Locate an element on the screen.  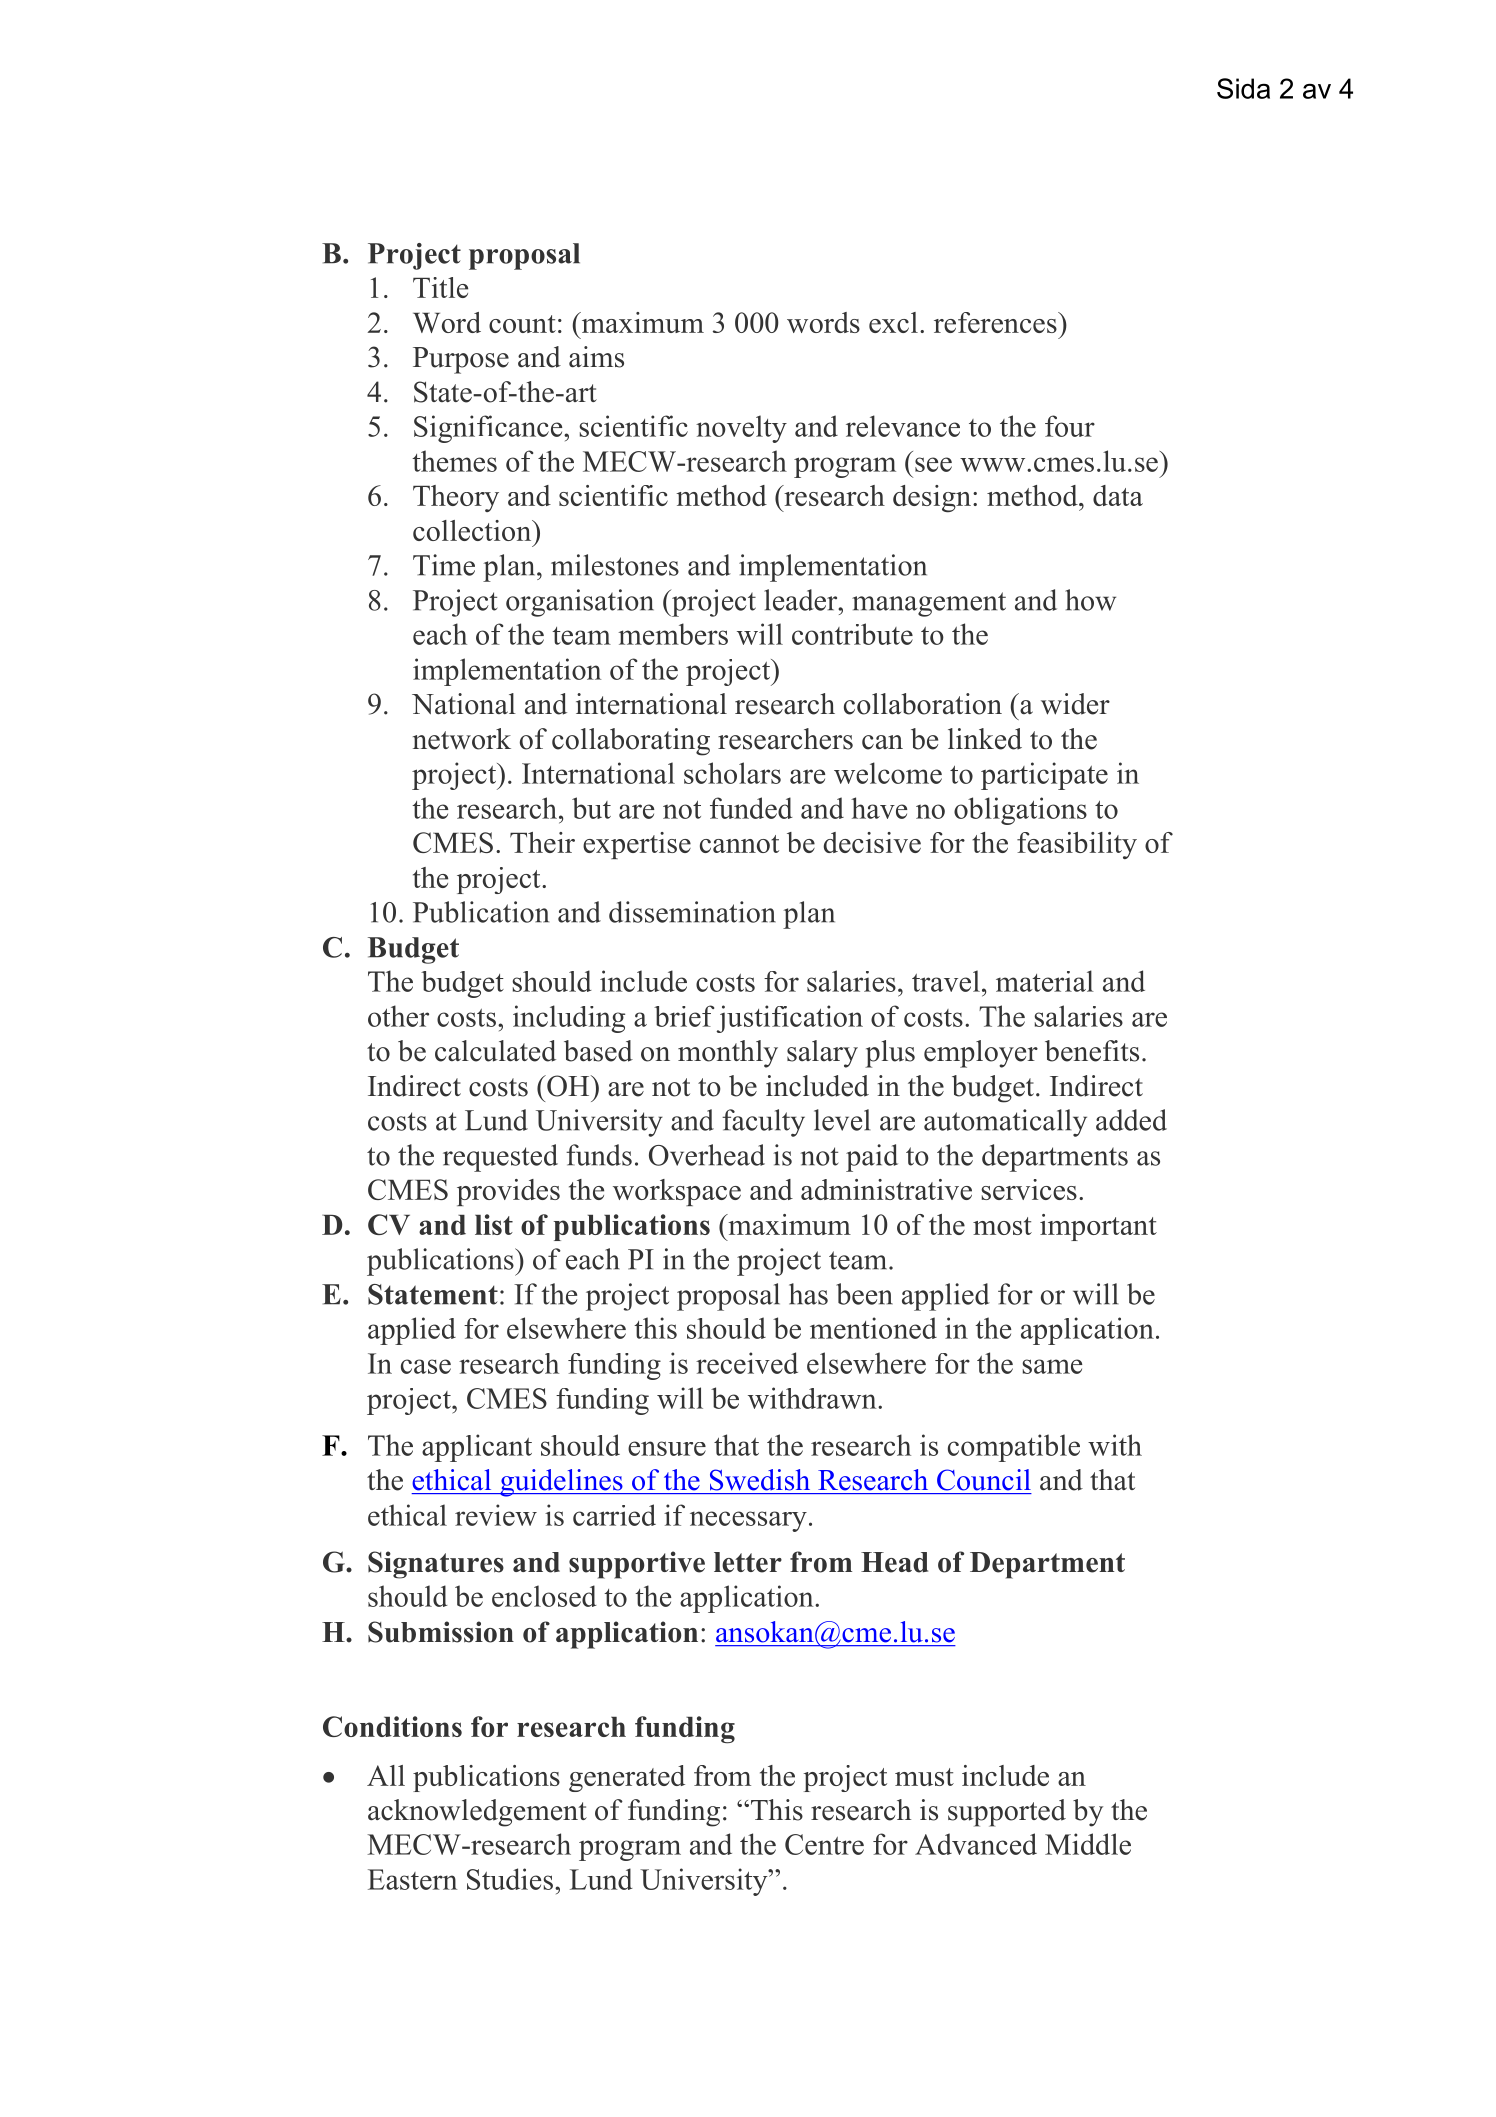
novelty is located at coordinates (741, 429).
